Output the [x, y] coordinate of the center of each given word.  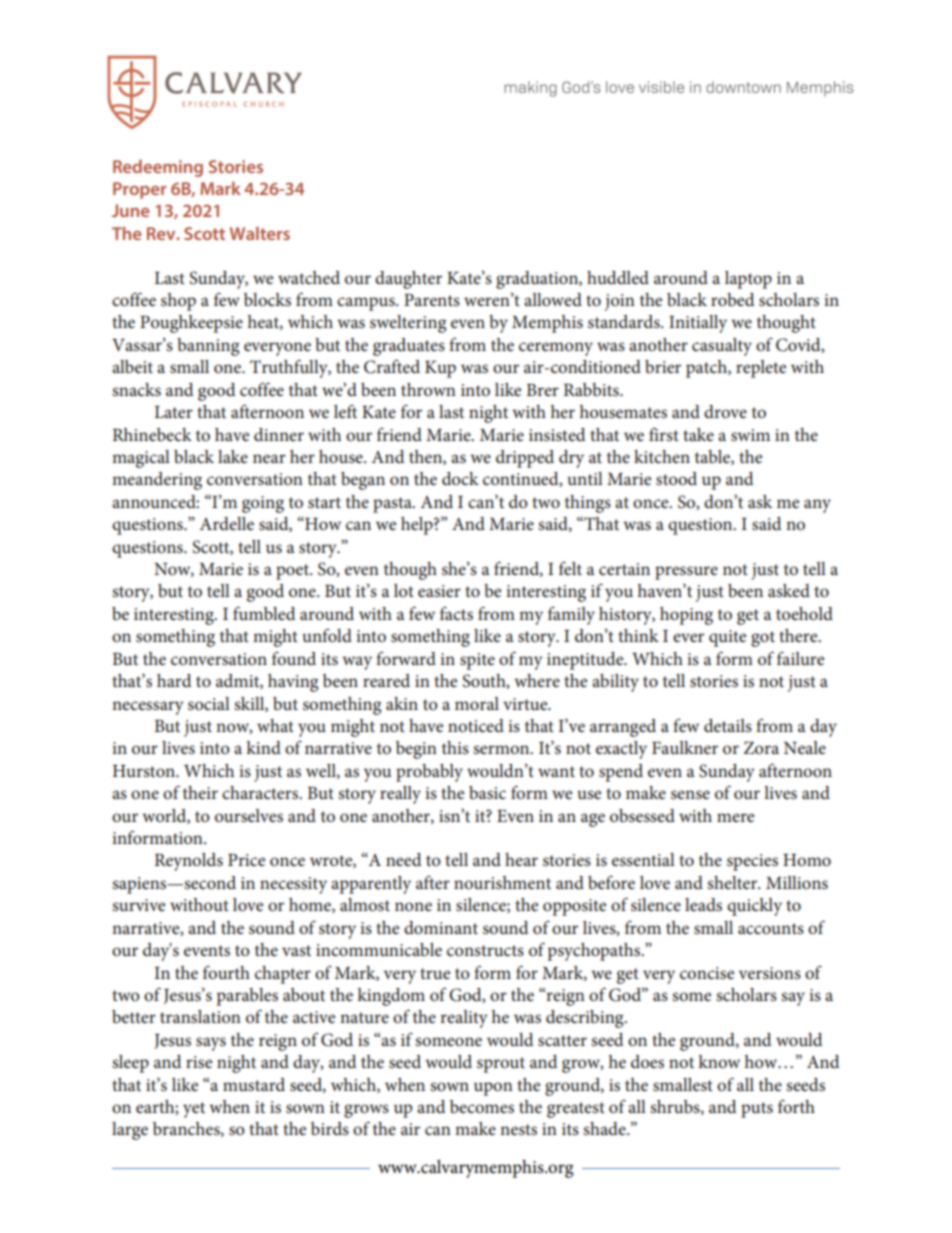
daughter [408, 280]
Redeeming [158, 168]
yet [194, 1110]
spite [477, 661]
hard [174, 680]
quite [727, 638]
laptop [748, 280]
